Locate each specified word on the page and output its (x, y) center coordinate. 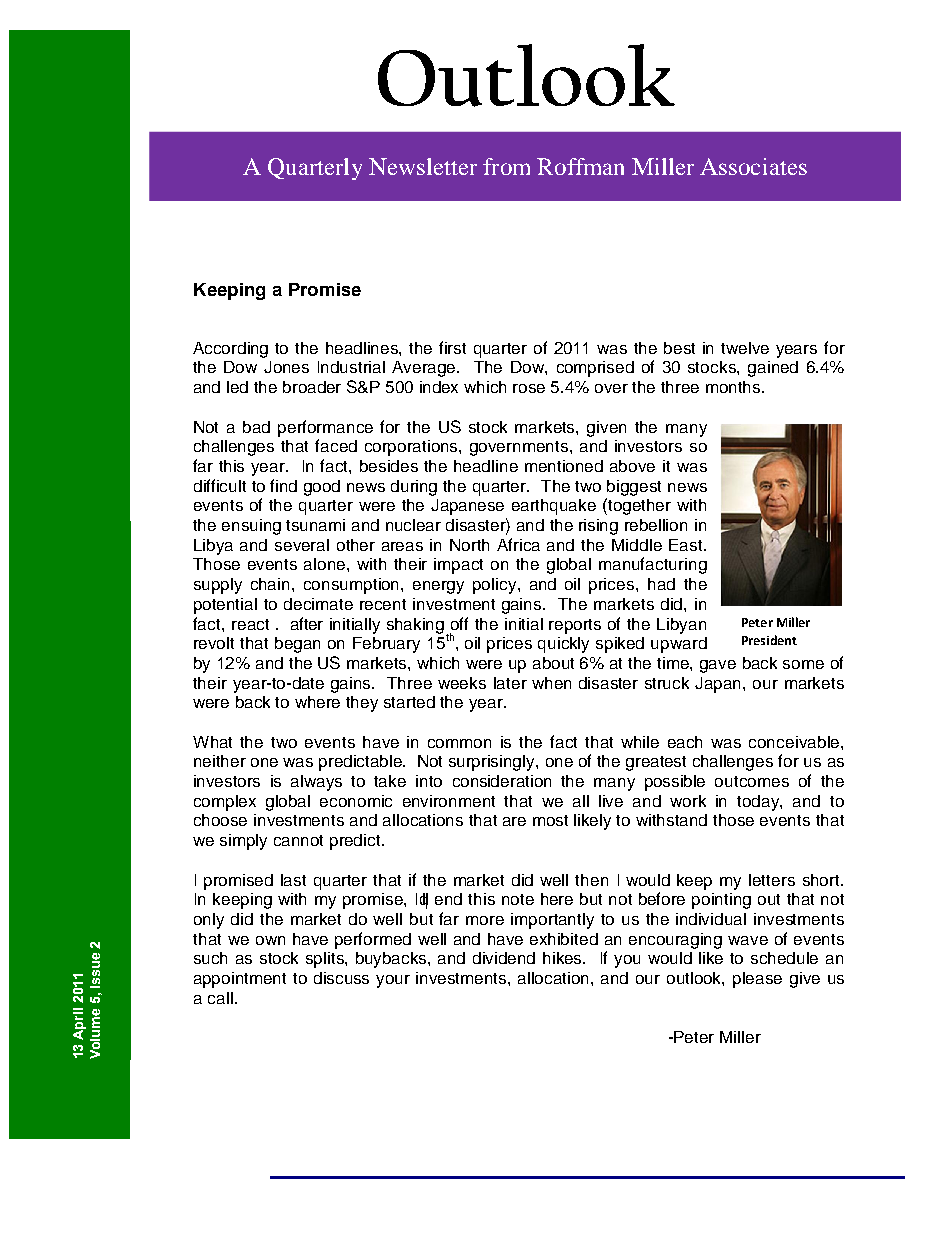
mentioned (564, 466)
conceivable (794, 742)
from (506, 166)
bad (256, 427)
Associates (753, 166)
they (362, 704)
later (510, 683)
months (734, 387)
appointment (240, 980)
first (452, 347)
